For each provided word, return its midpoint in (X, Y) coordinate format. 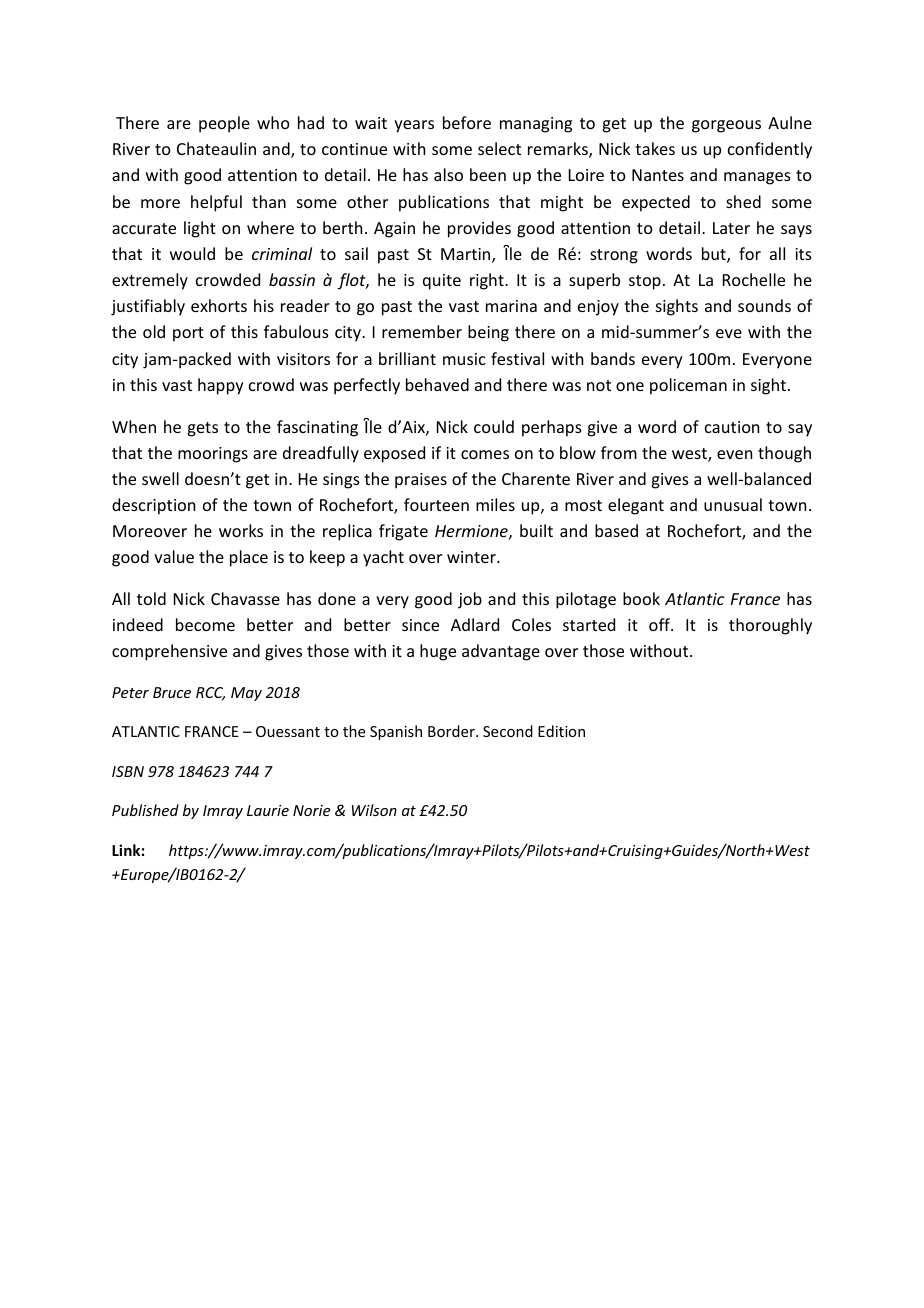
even (734, 454)
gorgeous (726, 126)
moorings (213, 455)
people (224, 124)
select (499, 148)
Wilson (374, 810)
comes (485, 454)
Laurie (268, 810)
